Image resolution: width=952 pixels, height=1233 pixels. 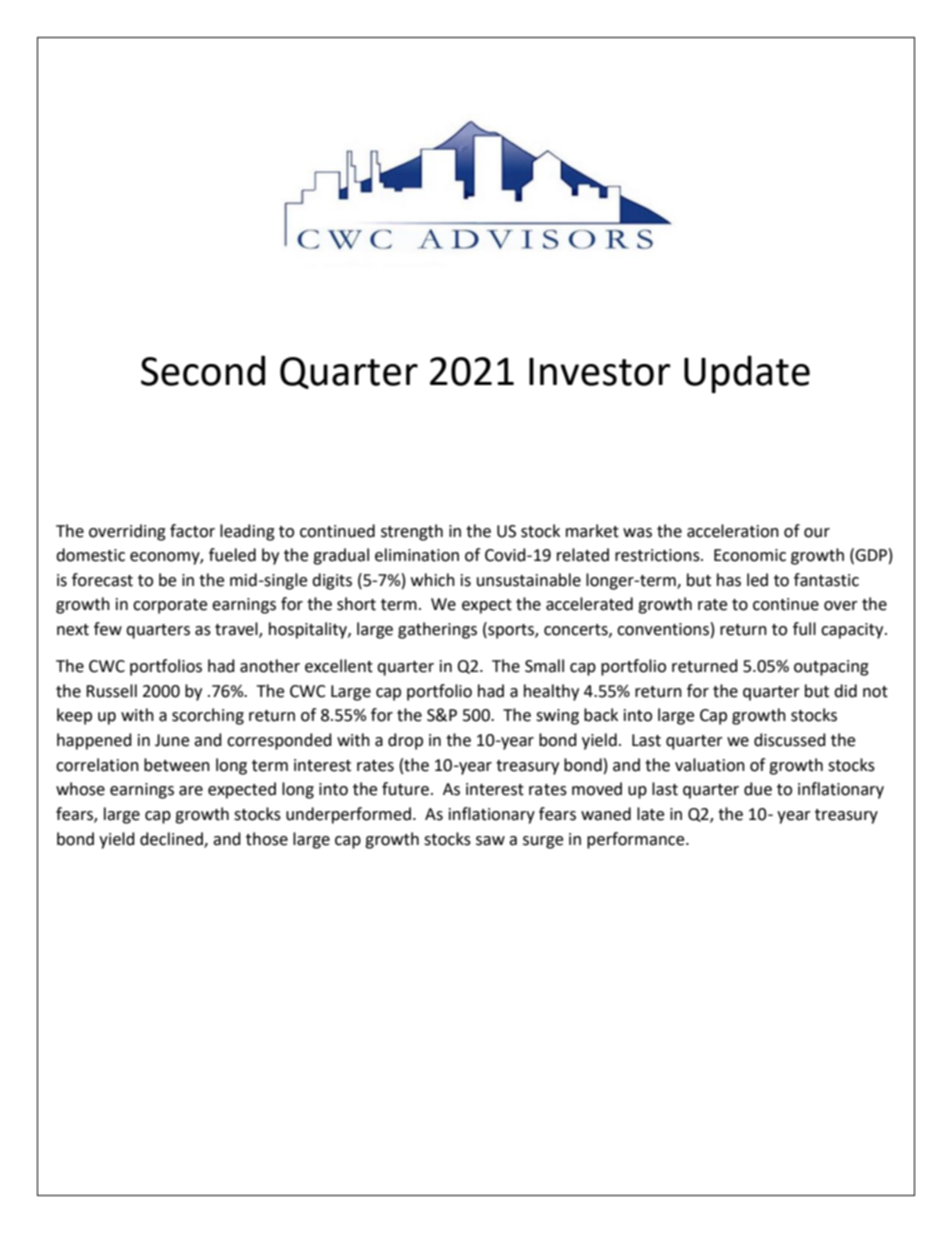 I want to click on gatherings, so click(x=437, y=630).
